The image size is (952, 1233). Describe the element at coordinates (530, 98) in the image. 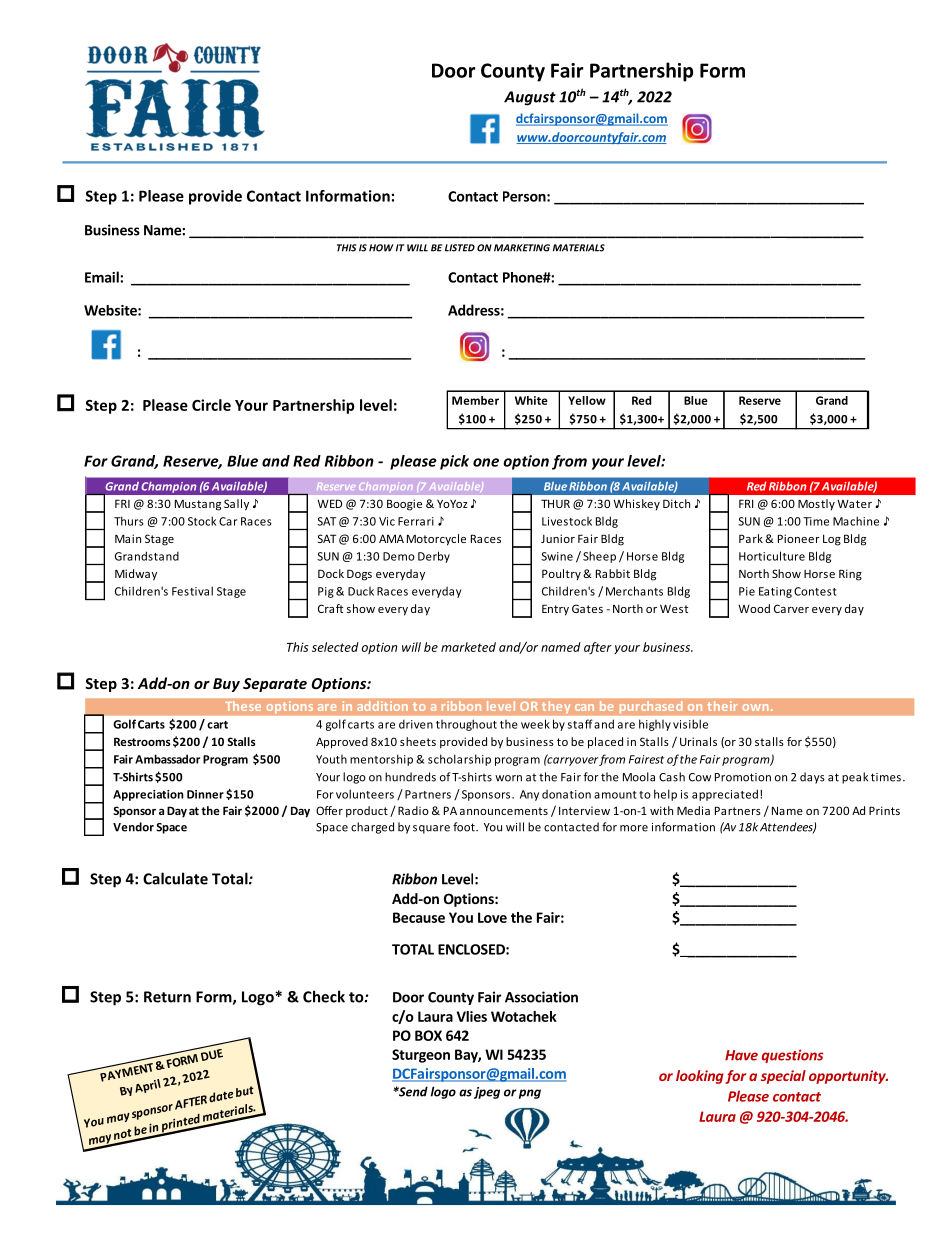

I see `August` at that location.
